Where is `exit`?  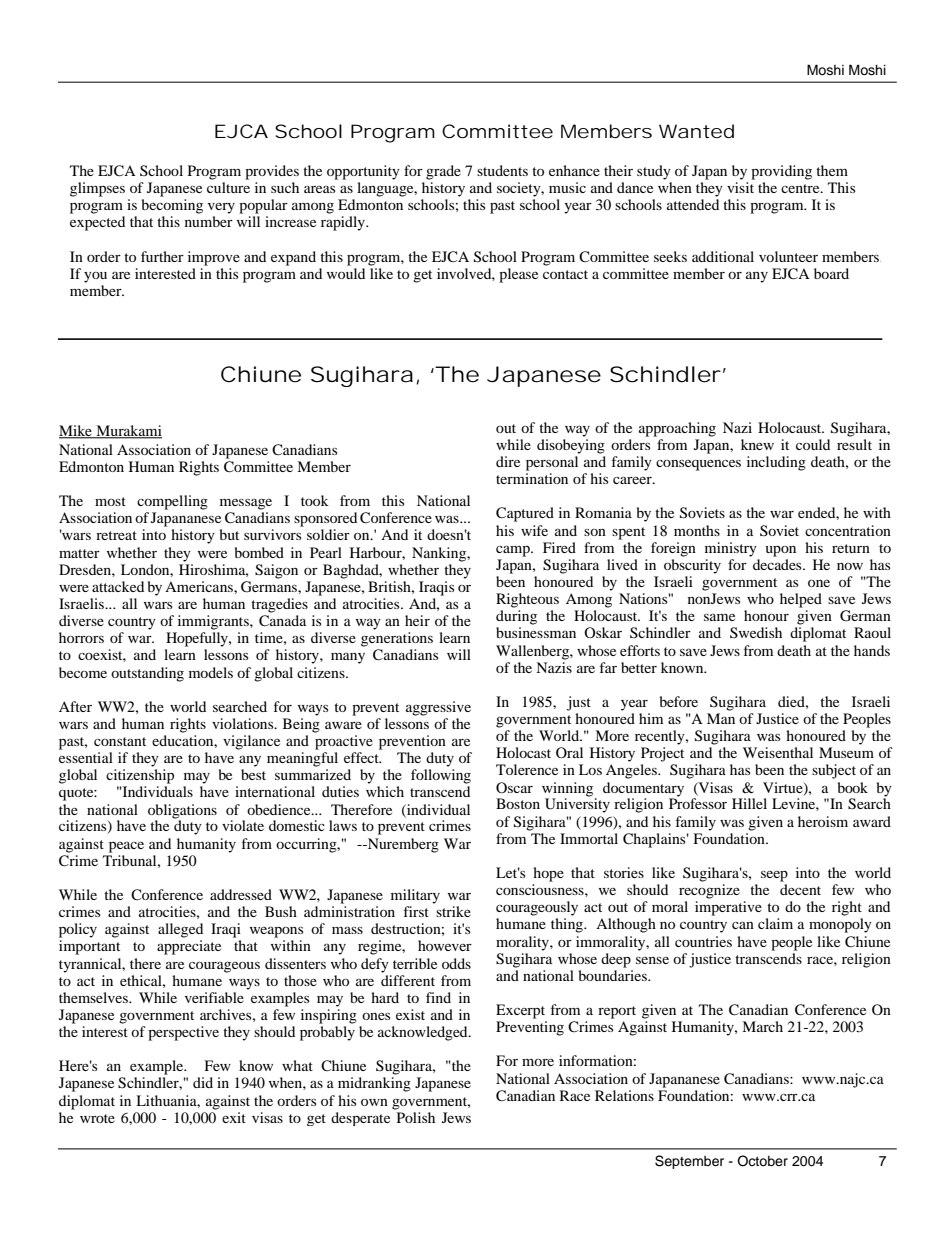 exit is located at coordinates (234, 1117).
